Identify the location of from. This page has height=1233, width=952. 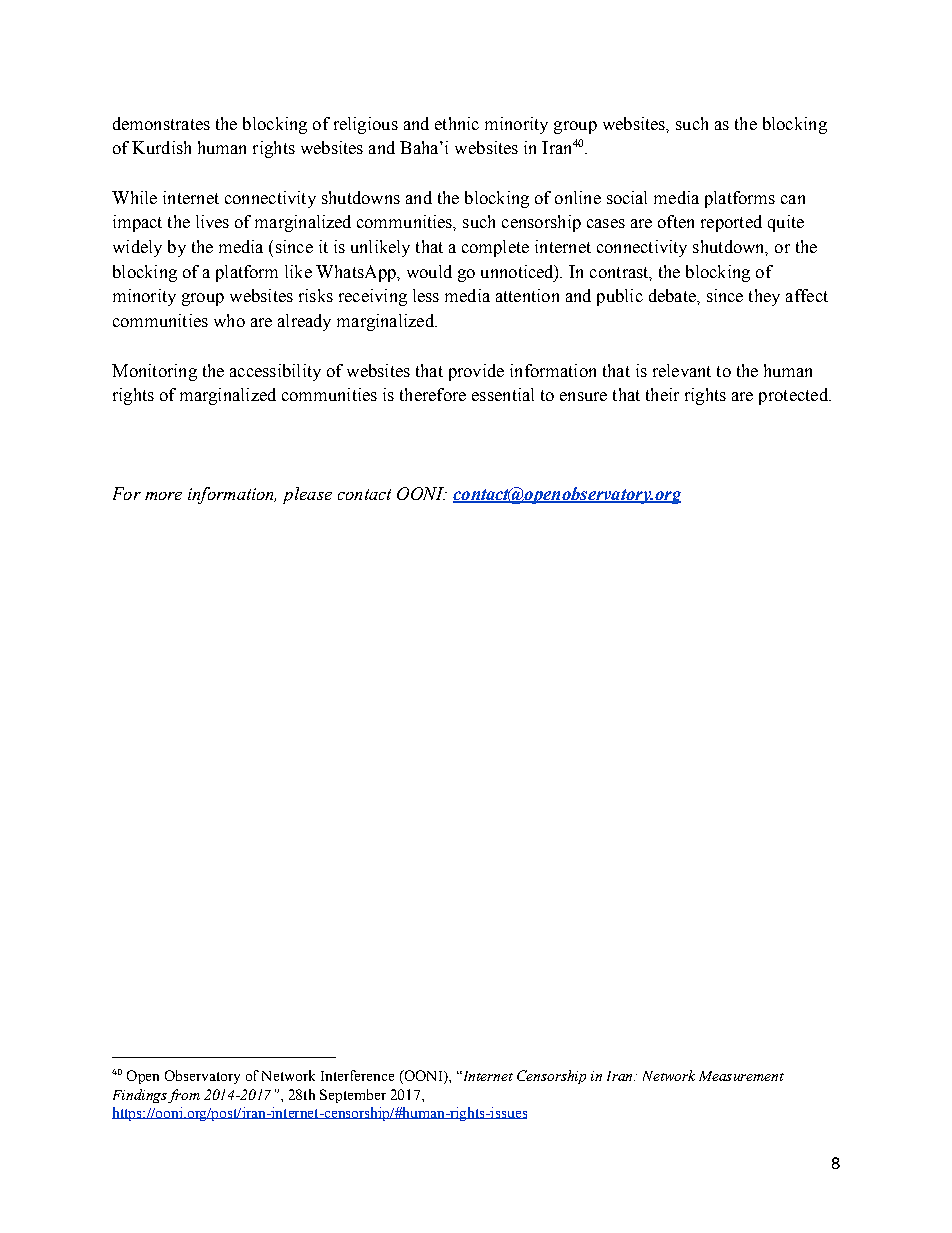
(184, 1096).
